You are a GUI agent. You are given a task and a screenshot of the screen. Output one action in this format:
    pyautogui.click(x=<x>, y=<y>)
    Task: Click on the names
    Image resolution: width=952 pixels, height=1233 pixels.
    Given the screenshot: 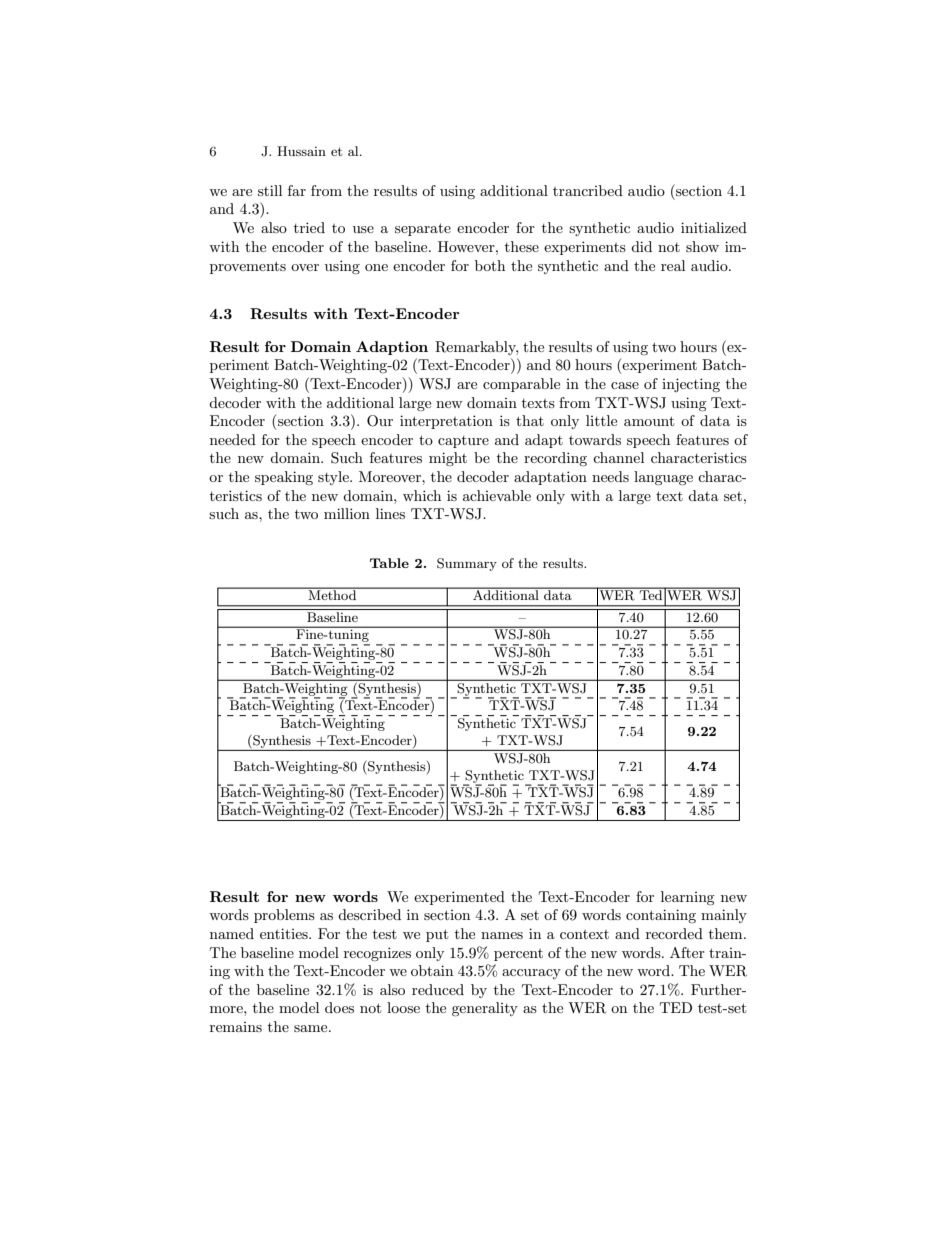 What is the action you would take?
    pyautogui.click(x=502, y=935)
